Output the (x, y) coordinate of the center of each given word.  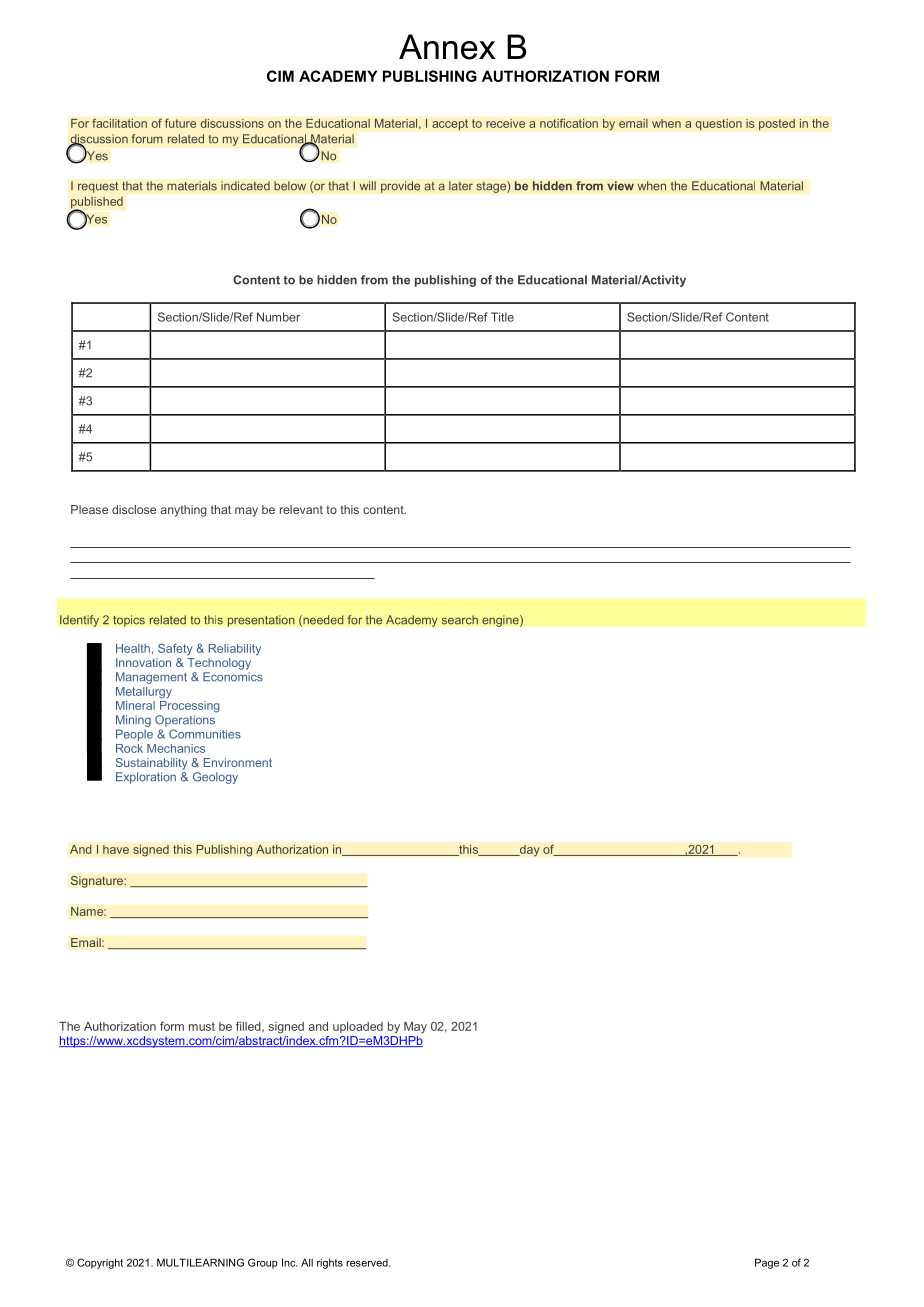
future (180, 123)
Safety (175, 649)
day (529, 851)
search (459, 620)
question (718, 125)
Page (767, 1263)
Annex (447, 47)
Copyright (100, 1263)
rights (330, 1264)
